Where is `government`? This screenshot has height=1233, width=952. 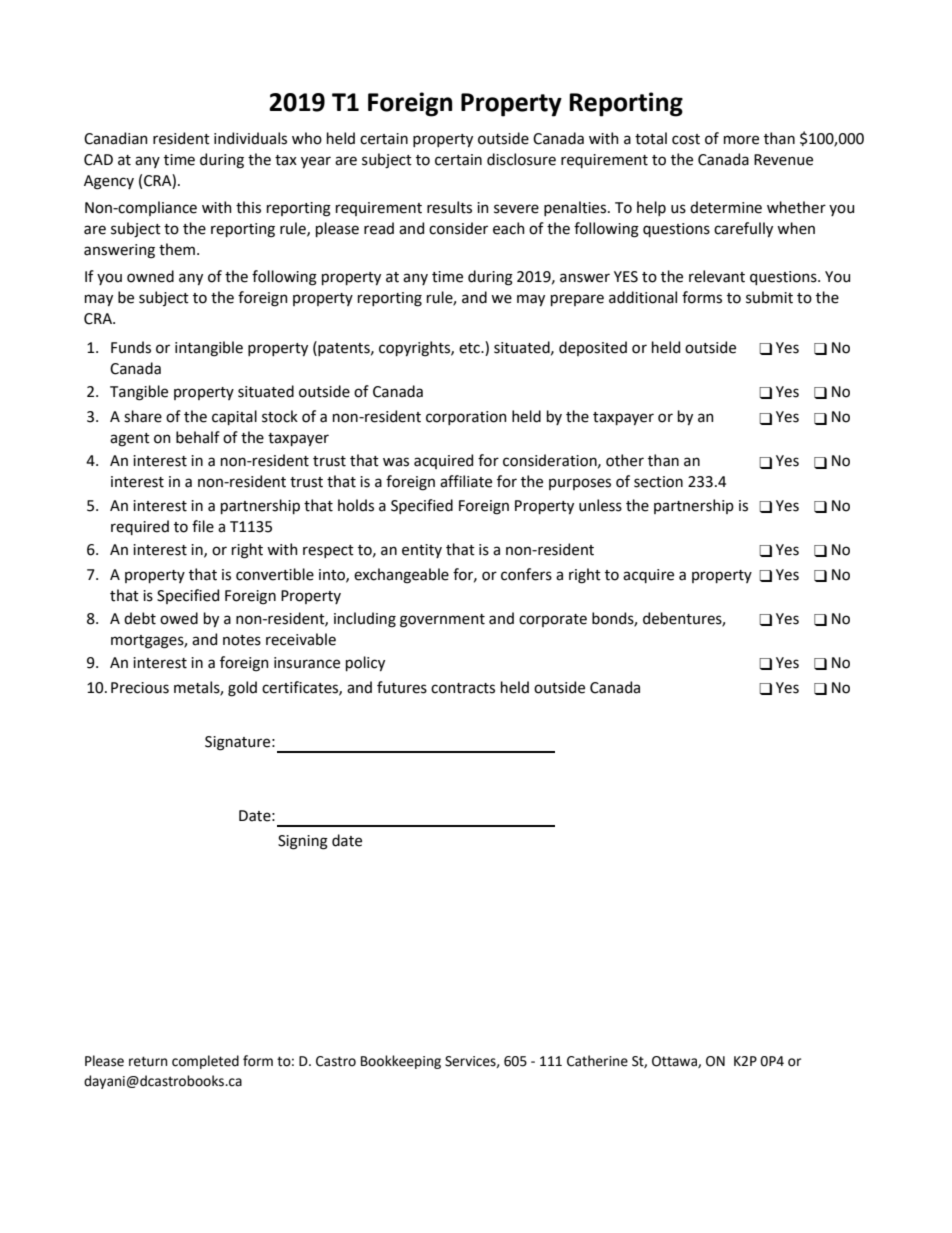
government is located at coordinates (442, 621).
